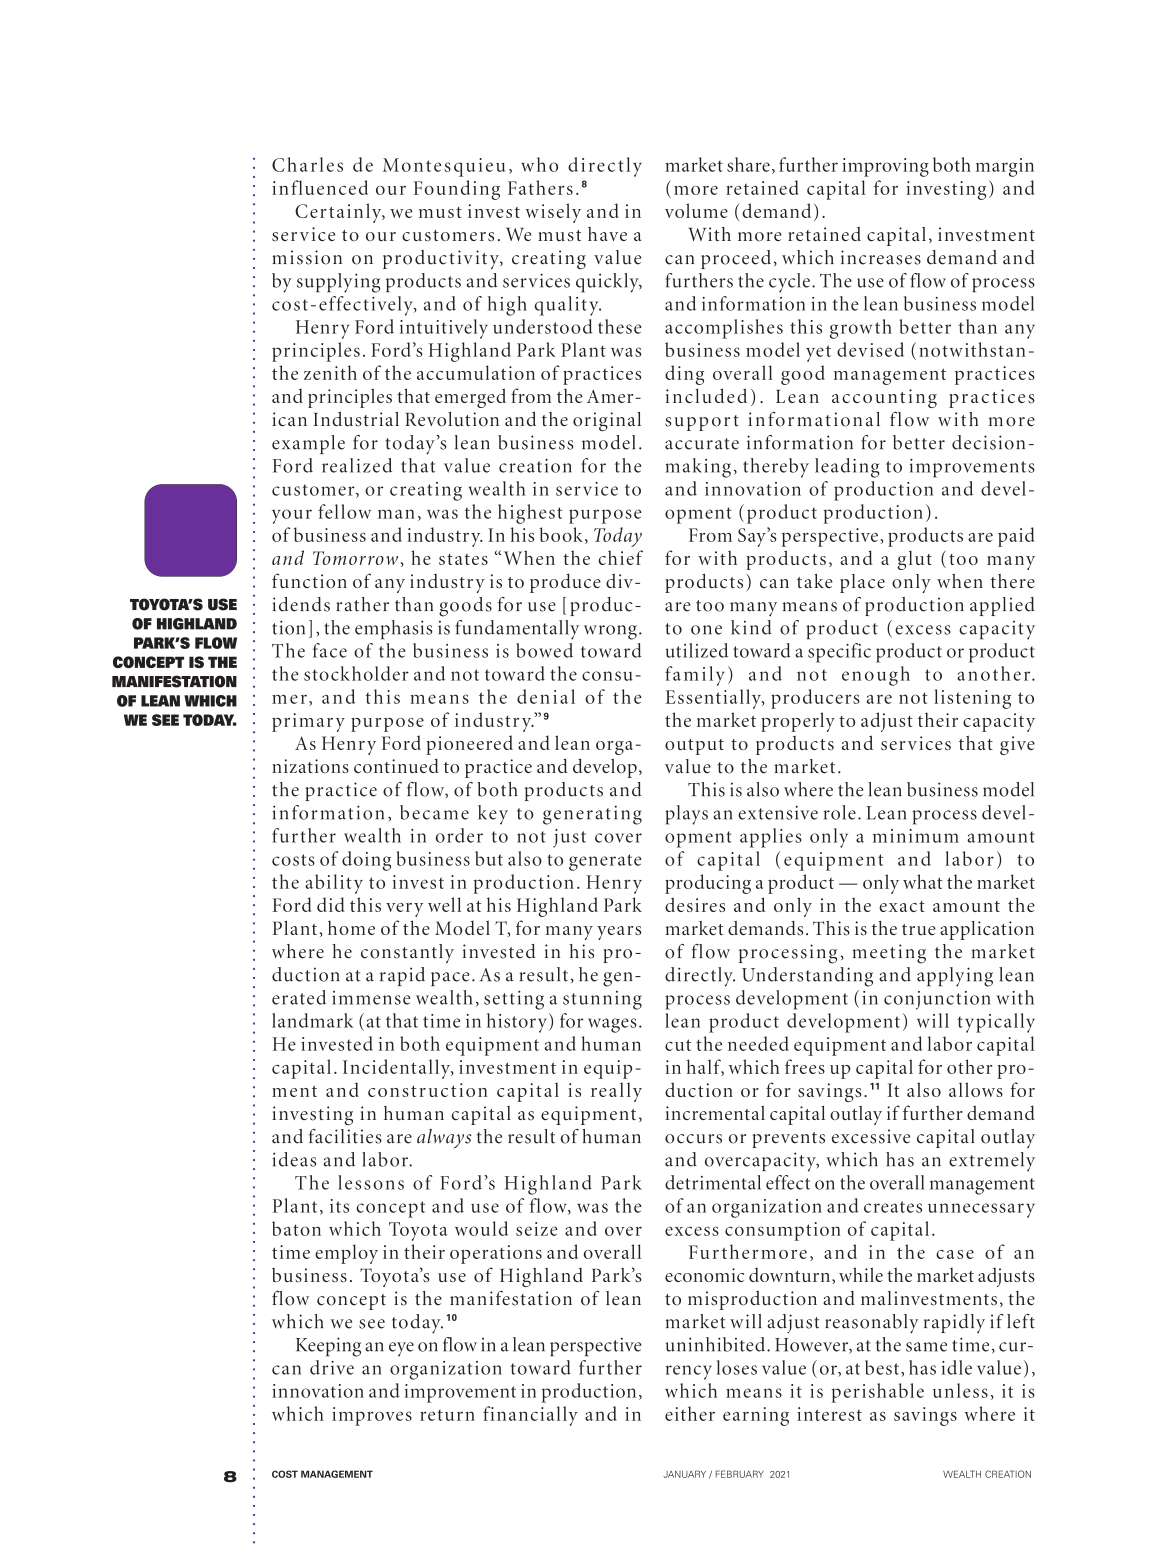 The height and width of the screenshot is (1544, 1162). I want to click on minimum, so click(916, 836).
